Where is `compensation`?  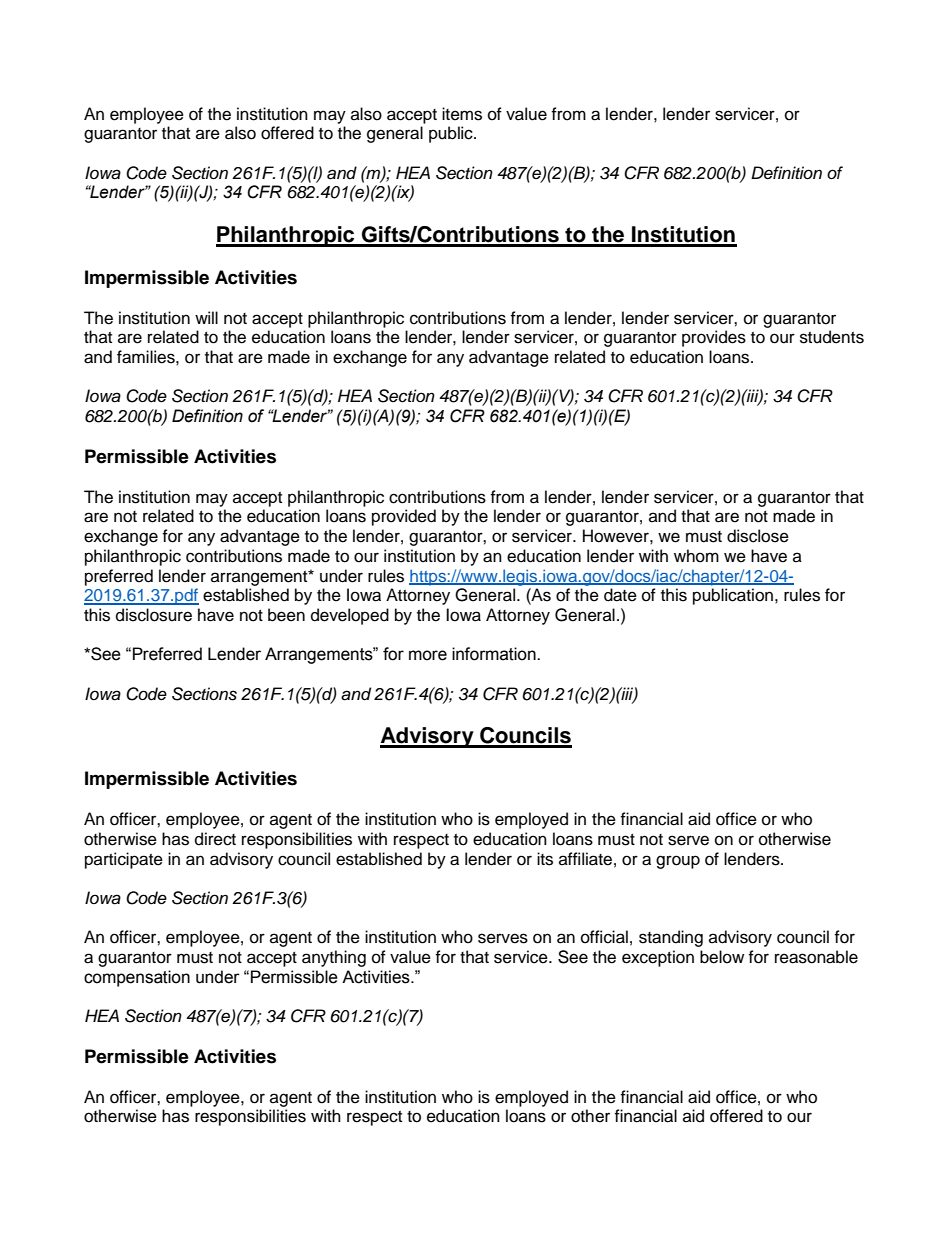
compensation is located at coordinates (137, 978).
